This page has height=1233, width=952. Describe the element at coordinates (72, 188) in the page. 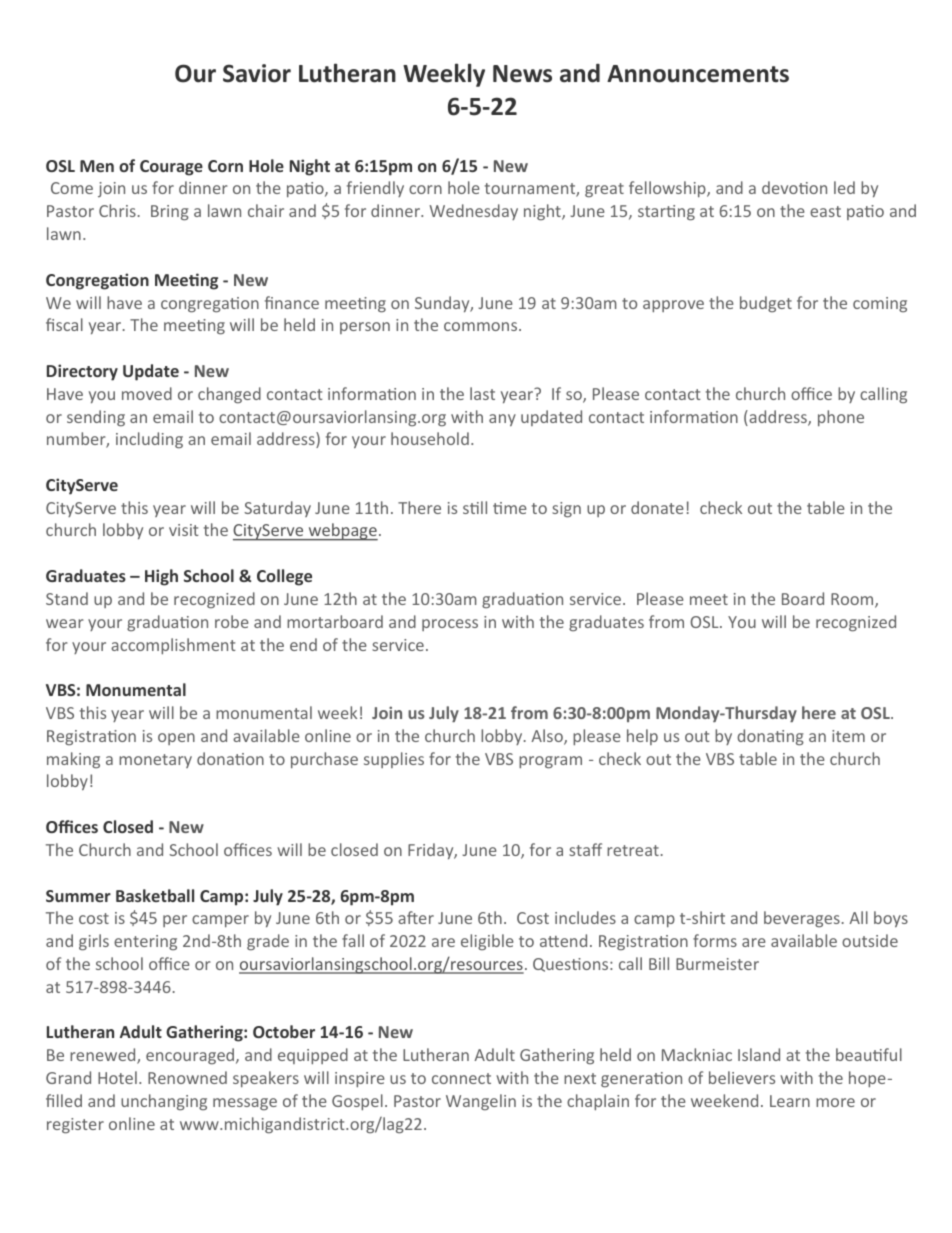

I see `Come` at that location.
